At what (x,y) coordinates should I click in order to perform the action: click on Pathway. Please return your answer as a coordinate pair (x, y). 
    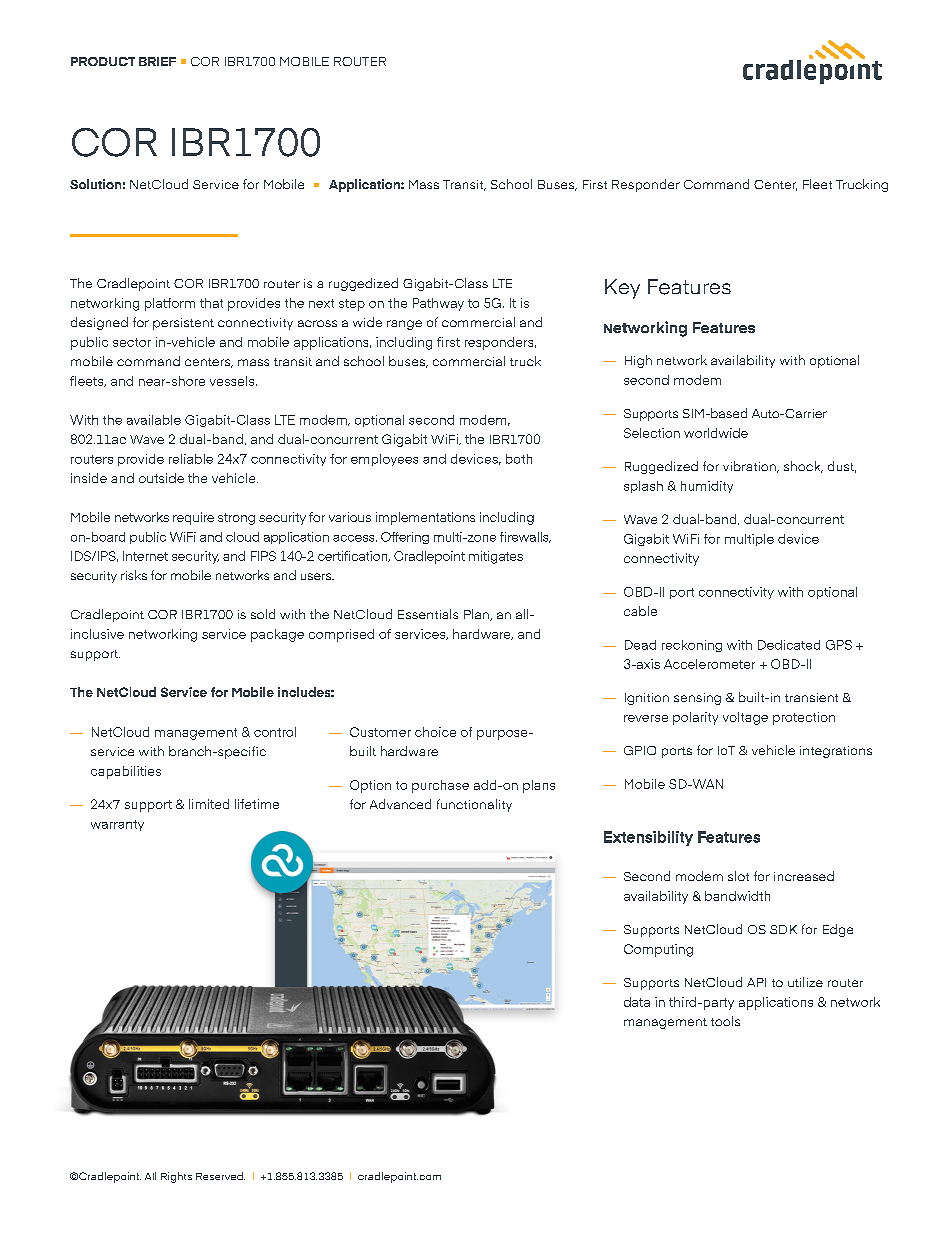
    Looking at the image, I should click on (438, 304).
